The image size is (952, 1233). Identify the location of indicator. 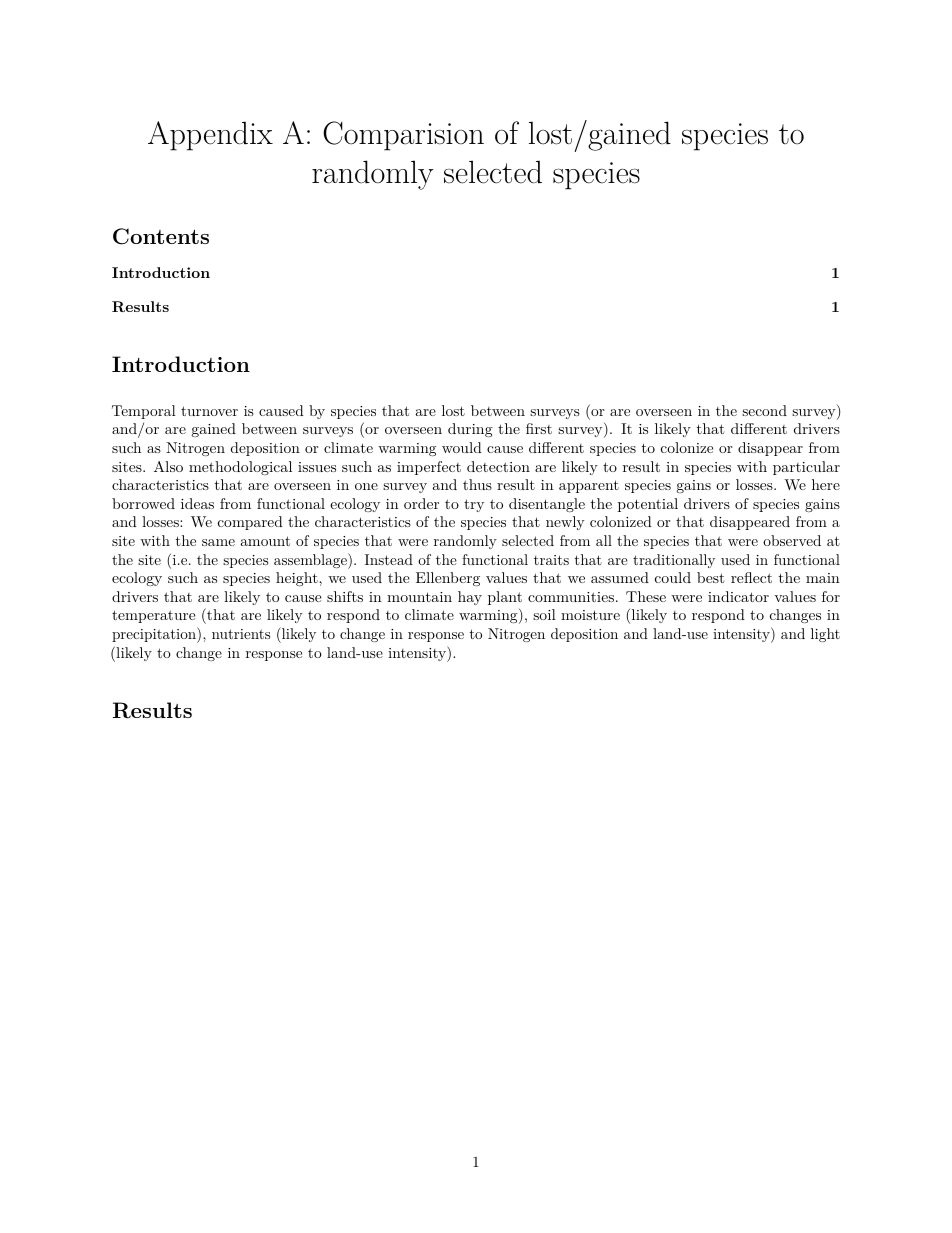
(738, 596).
